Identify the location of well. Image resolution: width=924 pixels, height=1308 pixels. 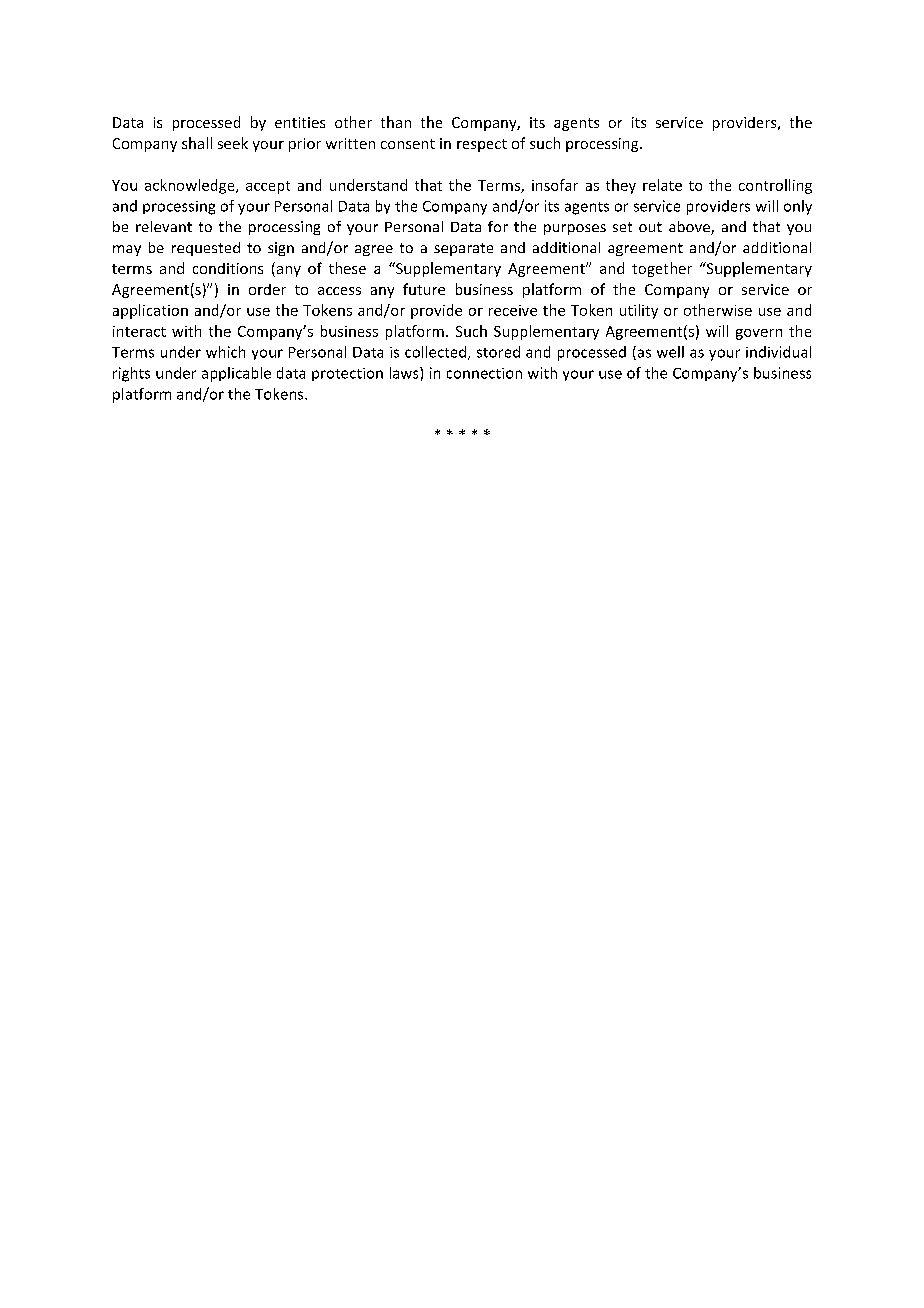
(670, 352).
